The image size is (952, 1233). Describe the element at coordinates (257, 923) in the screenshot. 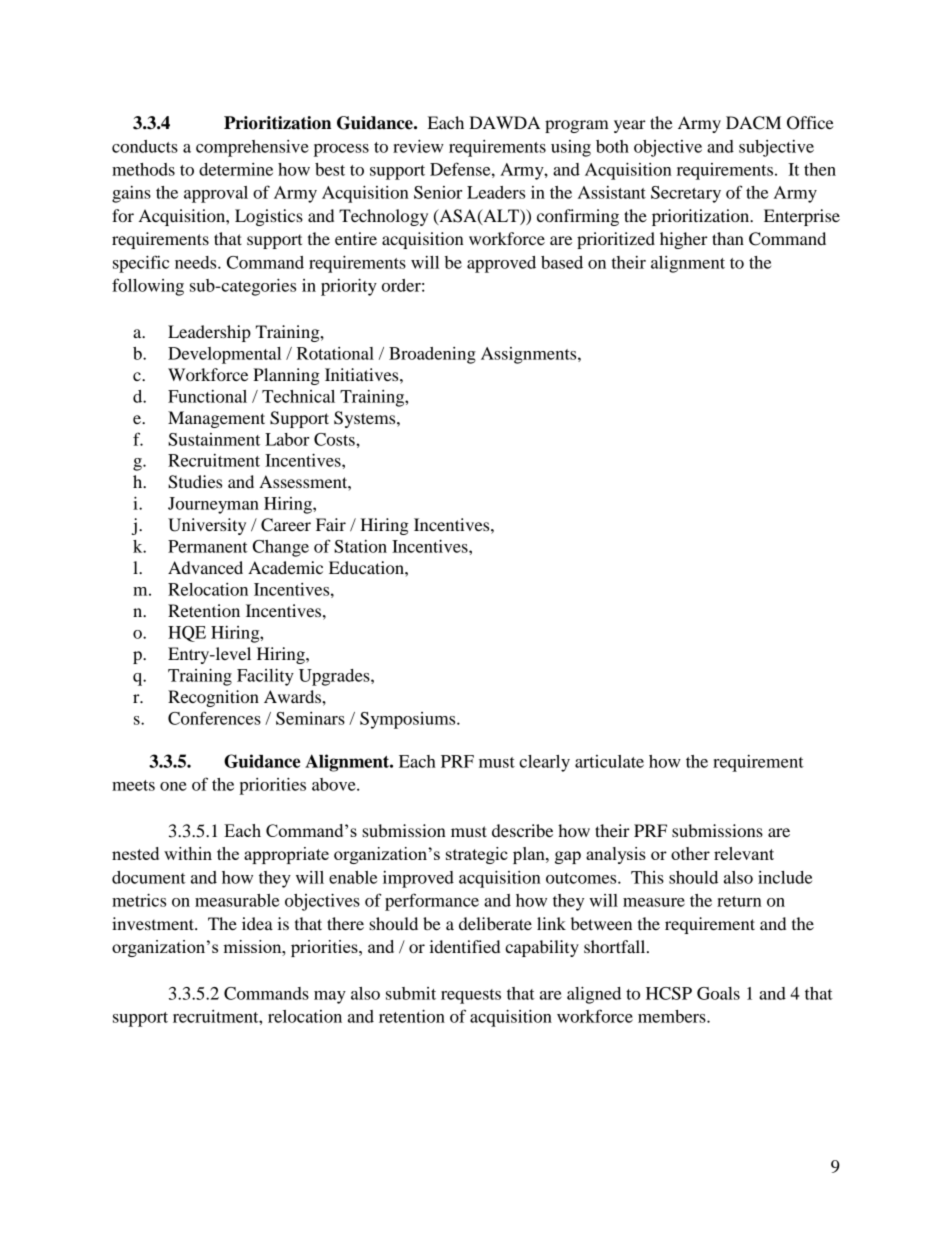

I see `idea` at that location.
